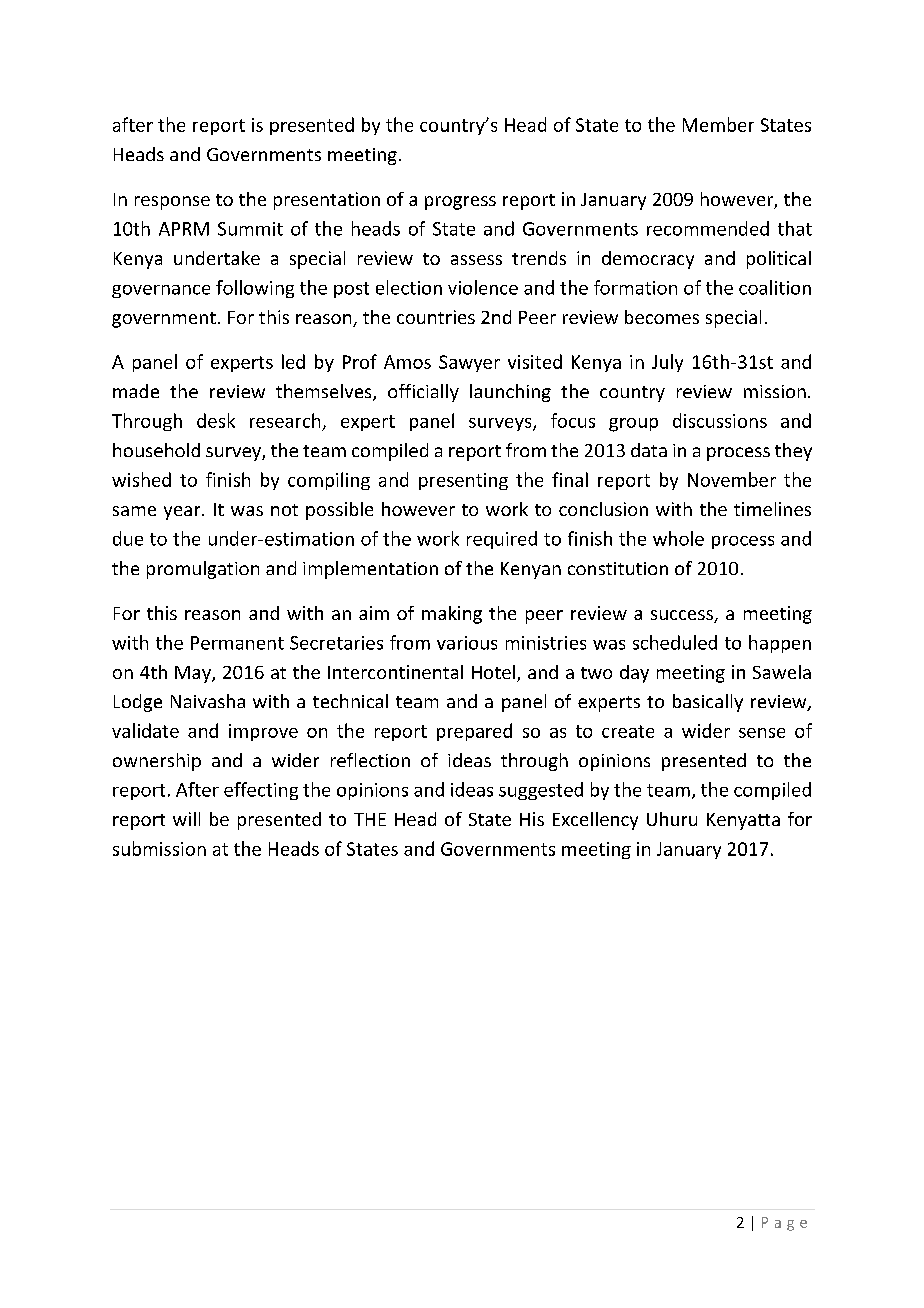 The width and height of the screenshot is (924, 1308). What do you see at coordinates (469, 363) in the screenshot?
I see `Sawyer` at bounding box center [469, 363].
